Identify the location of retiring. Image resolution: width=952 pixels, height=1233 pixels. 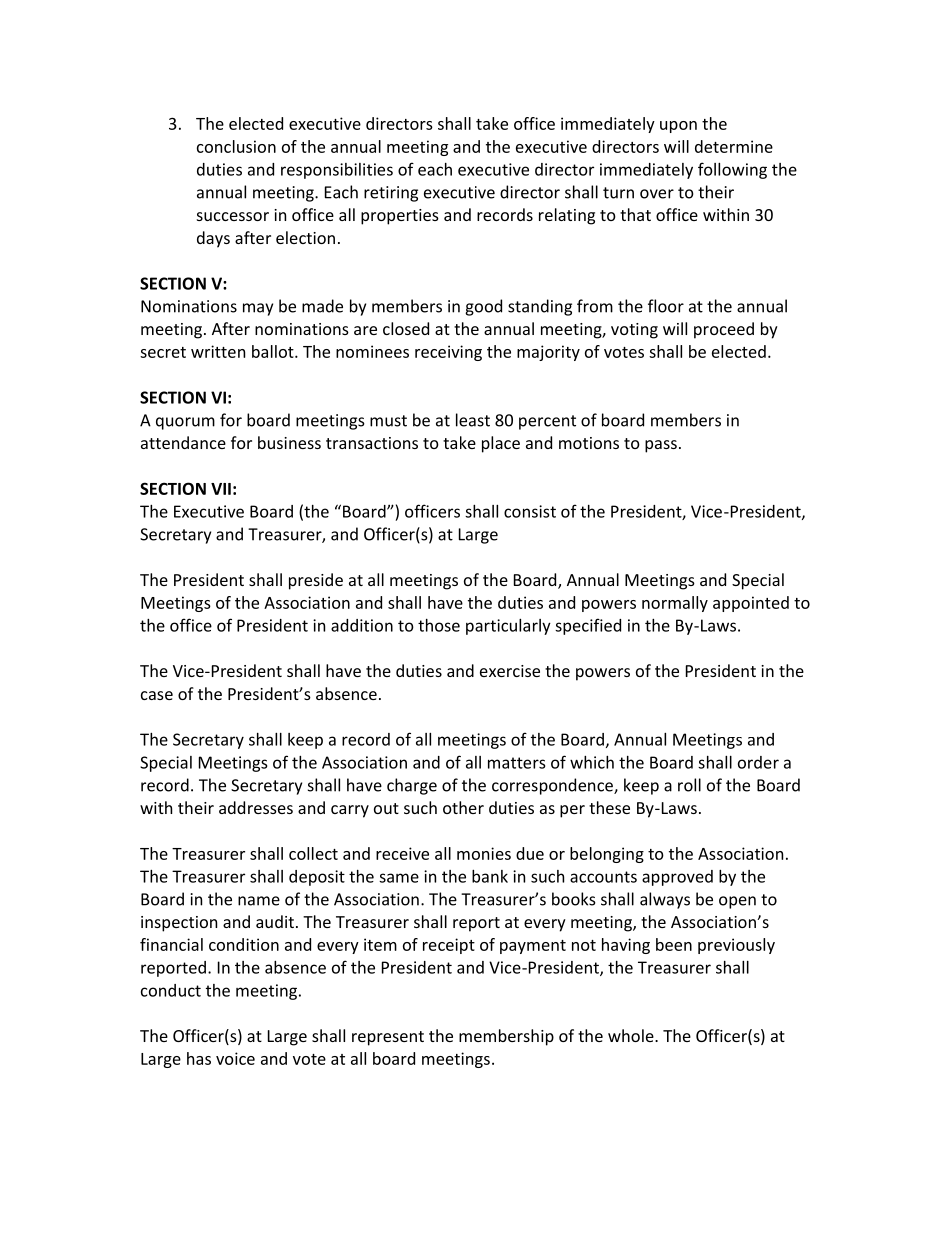
(391, 194).
